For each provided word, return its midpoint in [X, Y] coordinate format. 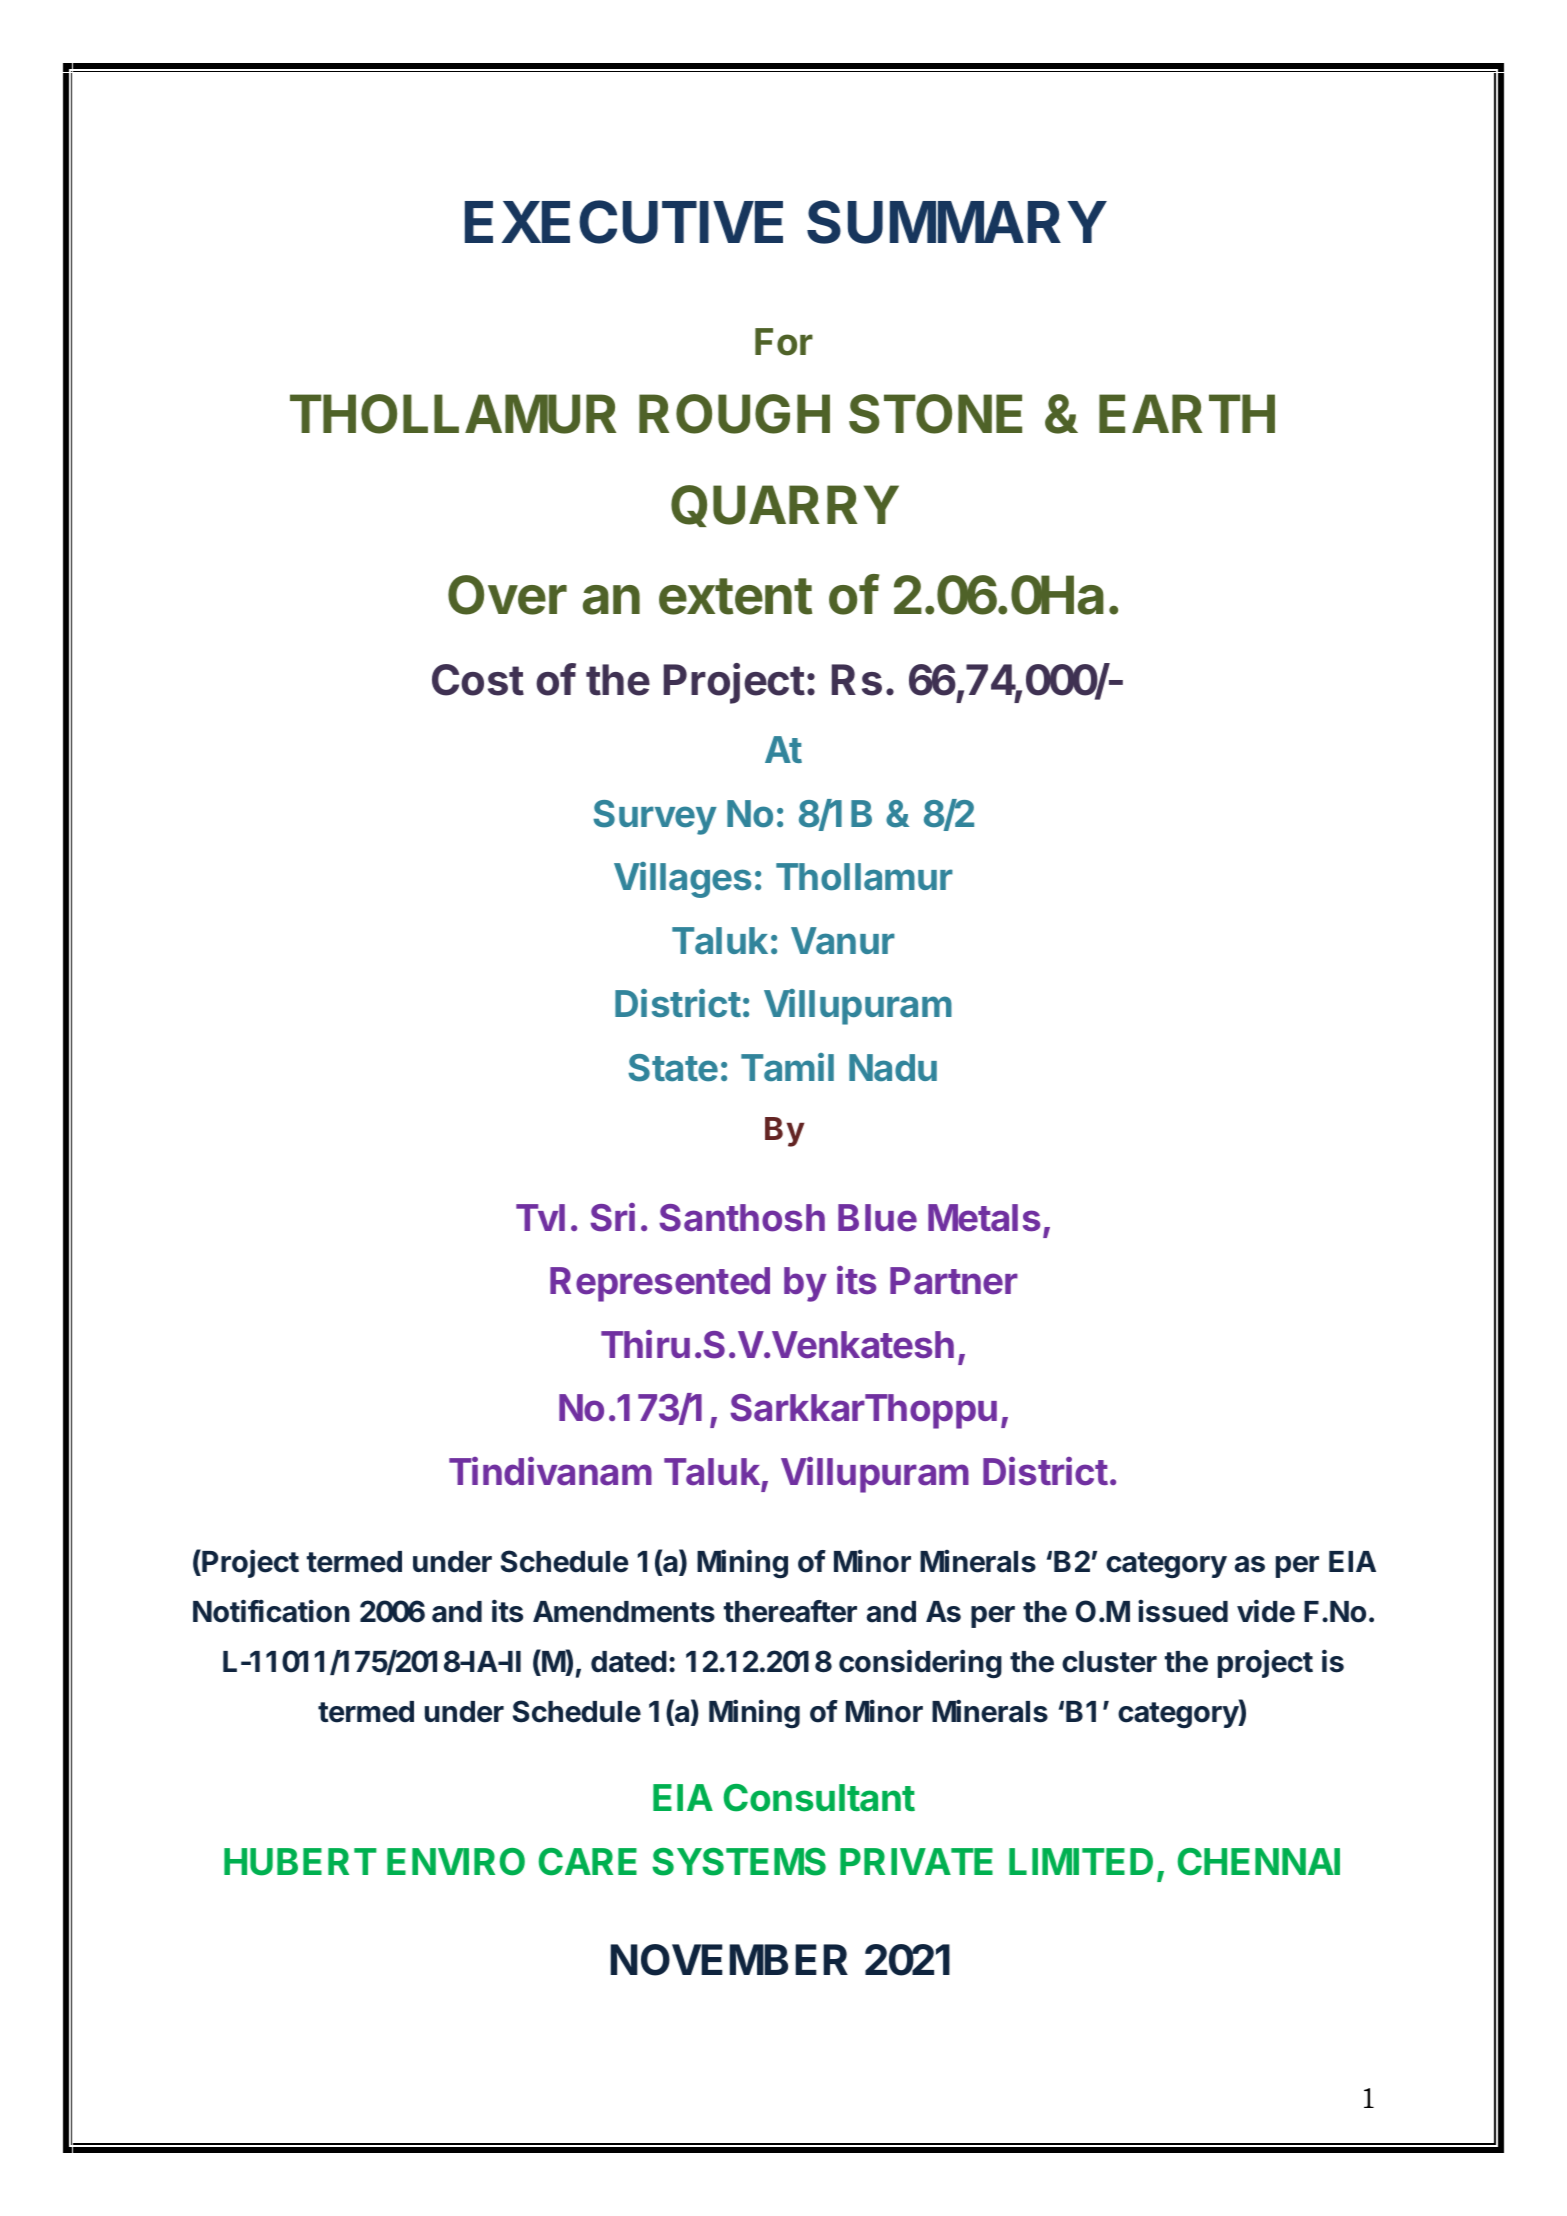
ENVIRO [456, 1862]
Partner [954, 1281]
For [784, 342]
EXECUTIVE [624, 222]
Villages [682, 880]
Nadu [893, 1067]
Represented [660, 1284]
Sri [612, 1217]
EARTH [1187, 413]
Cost [478, 680]
